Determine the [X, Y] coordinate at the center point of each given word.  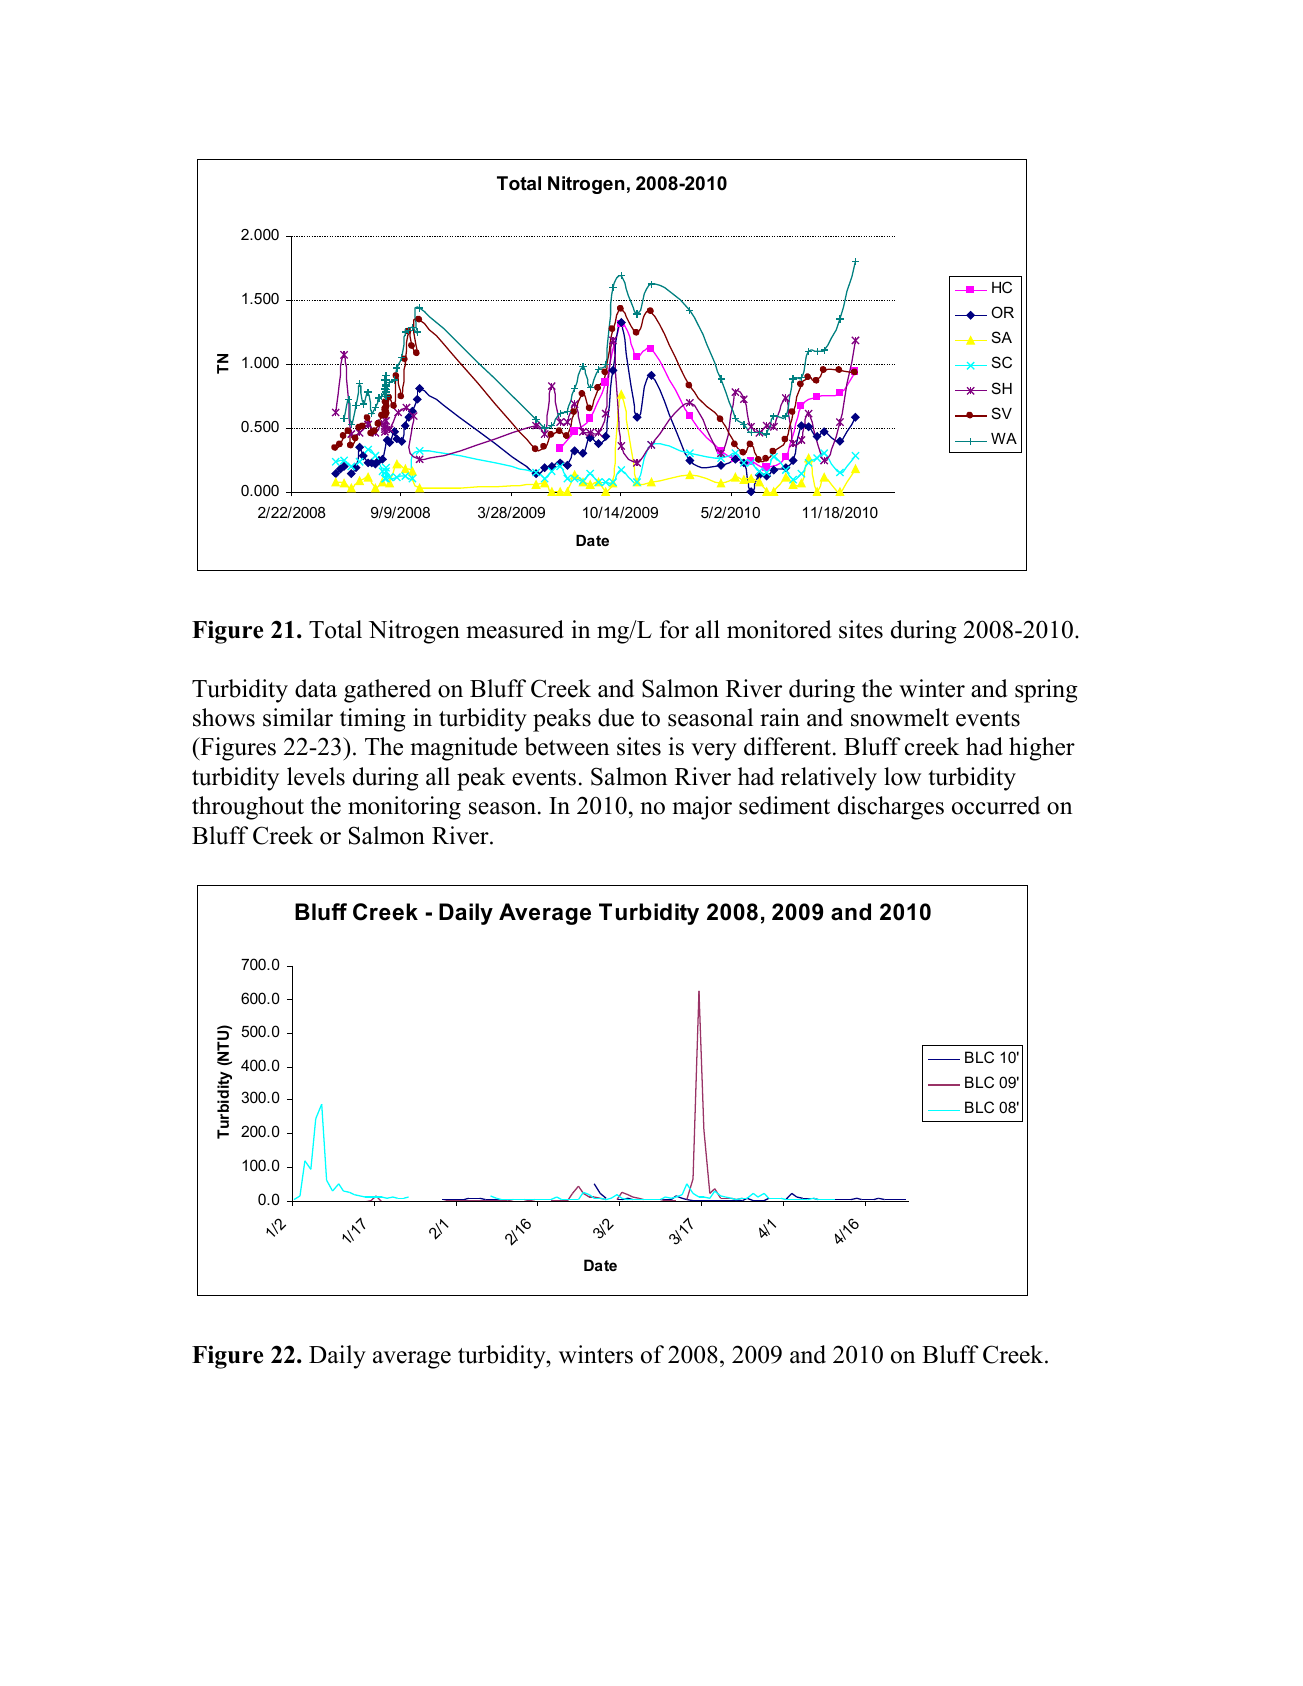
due [616, 717]
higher [1042, 749]
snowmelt [900, 717]
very [714, 752]
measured [515, 629]
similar [298, 717]
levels [316, 776]
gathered [387, 691]
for [674, 629]
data [316, 688]
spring [1046, 691]
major [702, 808]
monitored [779, 629]
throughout [248, 808]
